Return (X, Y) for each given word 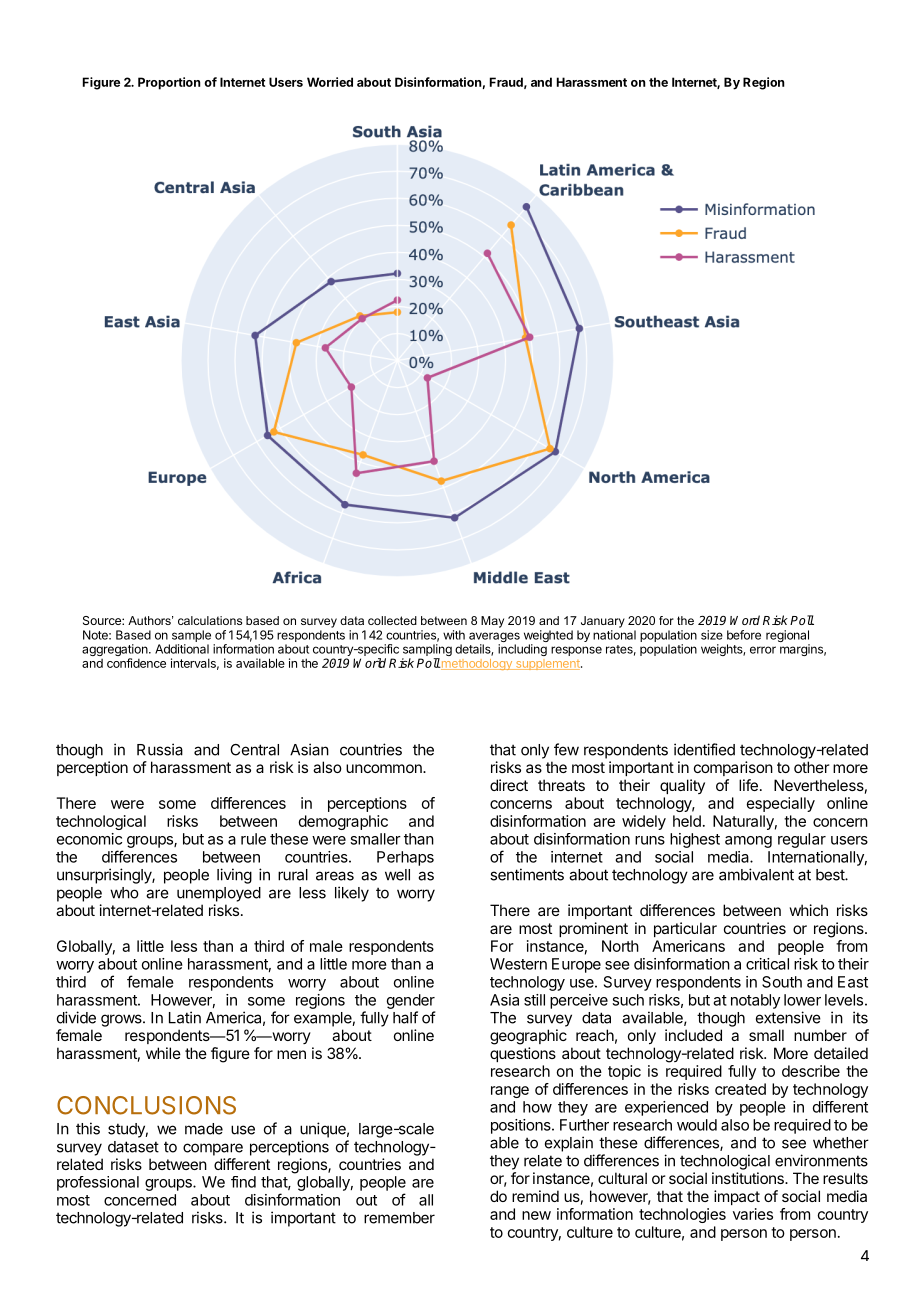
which (808, 910)
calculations (210, 620)
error (763, 650)
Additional (182, 649)
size (712, 635)
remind (535, 1196)
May (492, 622)
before (744, 635)
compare (213, 1149)
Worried (330, 82)
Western (518, 964)
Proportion (169, 83)
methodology (477, 664)
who (124, 893)
